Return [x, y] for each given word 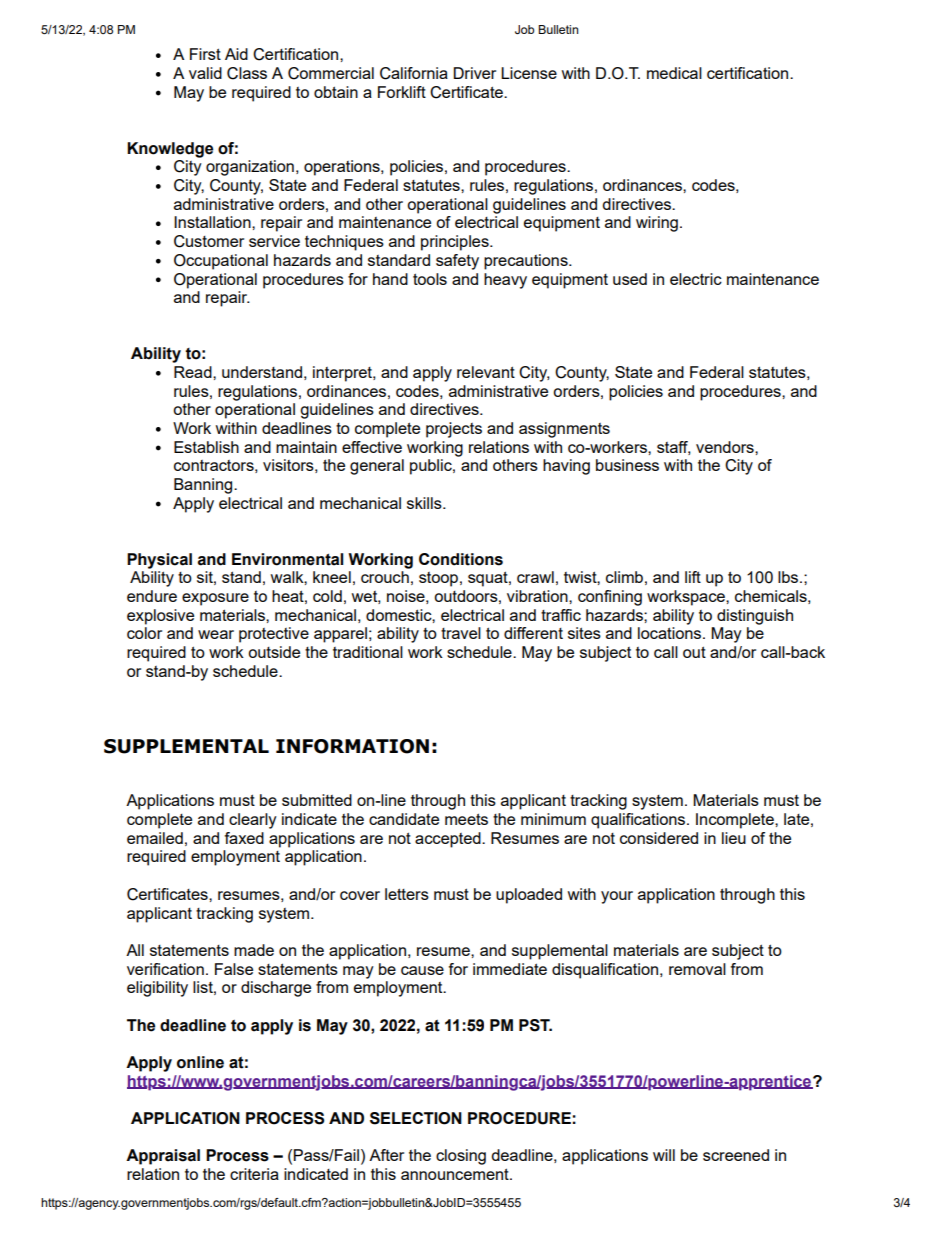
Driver [475, 73]
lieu [734, 838]
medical [674, 73]
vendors [726, 447]
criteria [254, 1174]
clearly [253, 821]
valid [205, 73]
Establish [206, 447]
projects [454, 430]
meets [466, 819]
